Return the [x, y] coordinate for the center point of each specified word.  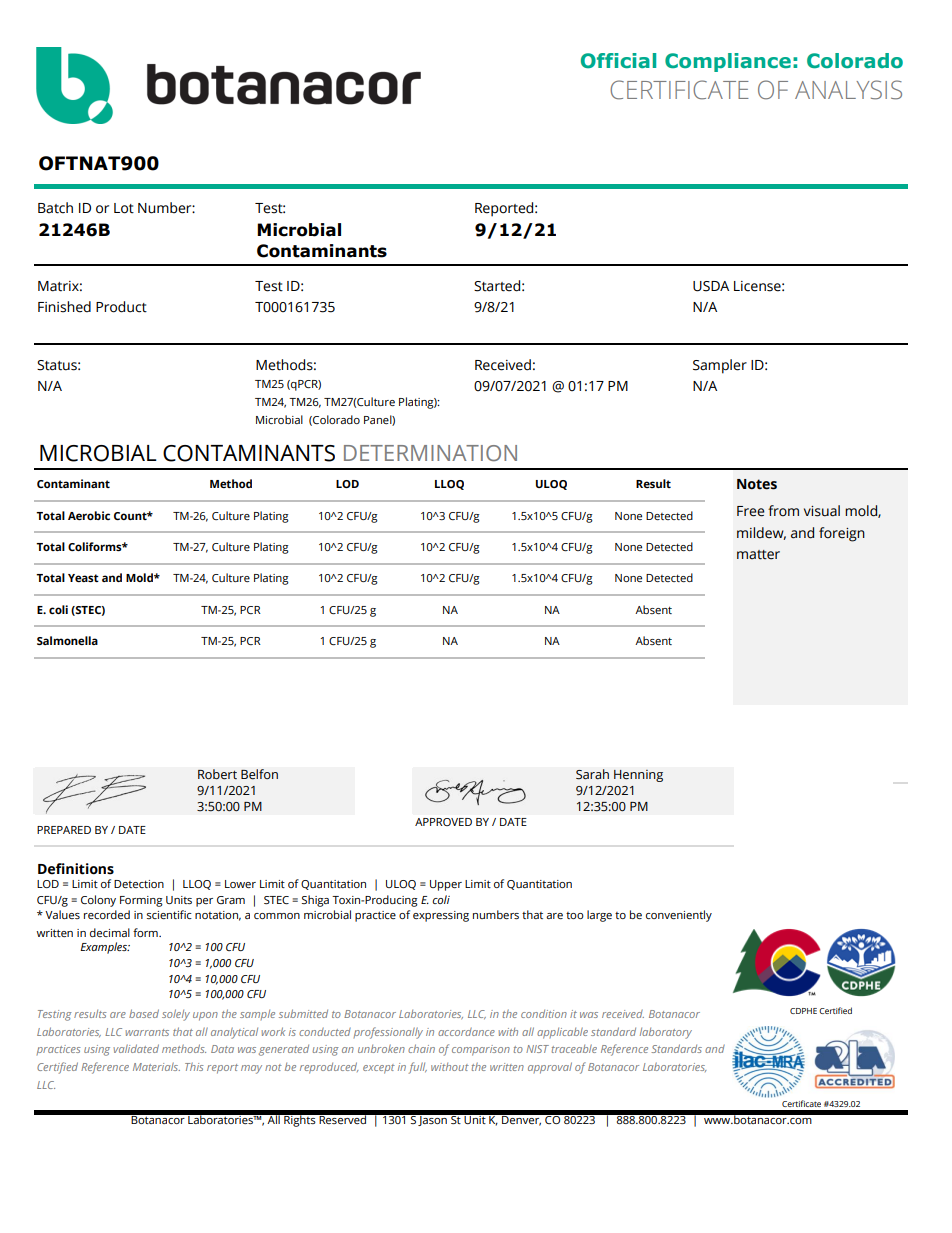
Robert [217, 774]
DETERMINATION [430, 453]
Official [618, 61]
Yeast [83, 578]
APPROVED [443, 822]
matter [758, 555]
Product [121, 307]
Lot [124, 208]
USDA [711, 286]
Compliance [728, 62]
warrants [147, 1032]
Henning [638, 776]
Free [751, 511]
